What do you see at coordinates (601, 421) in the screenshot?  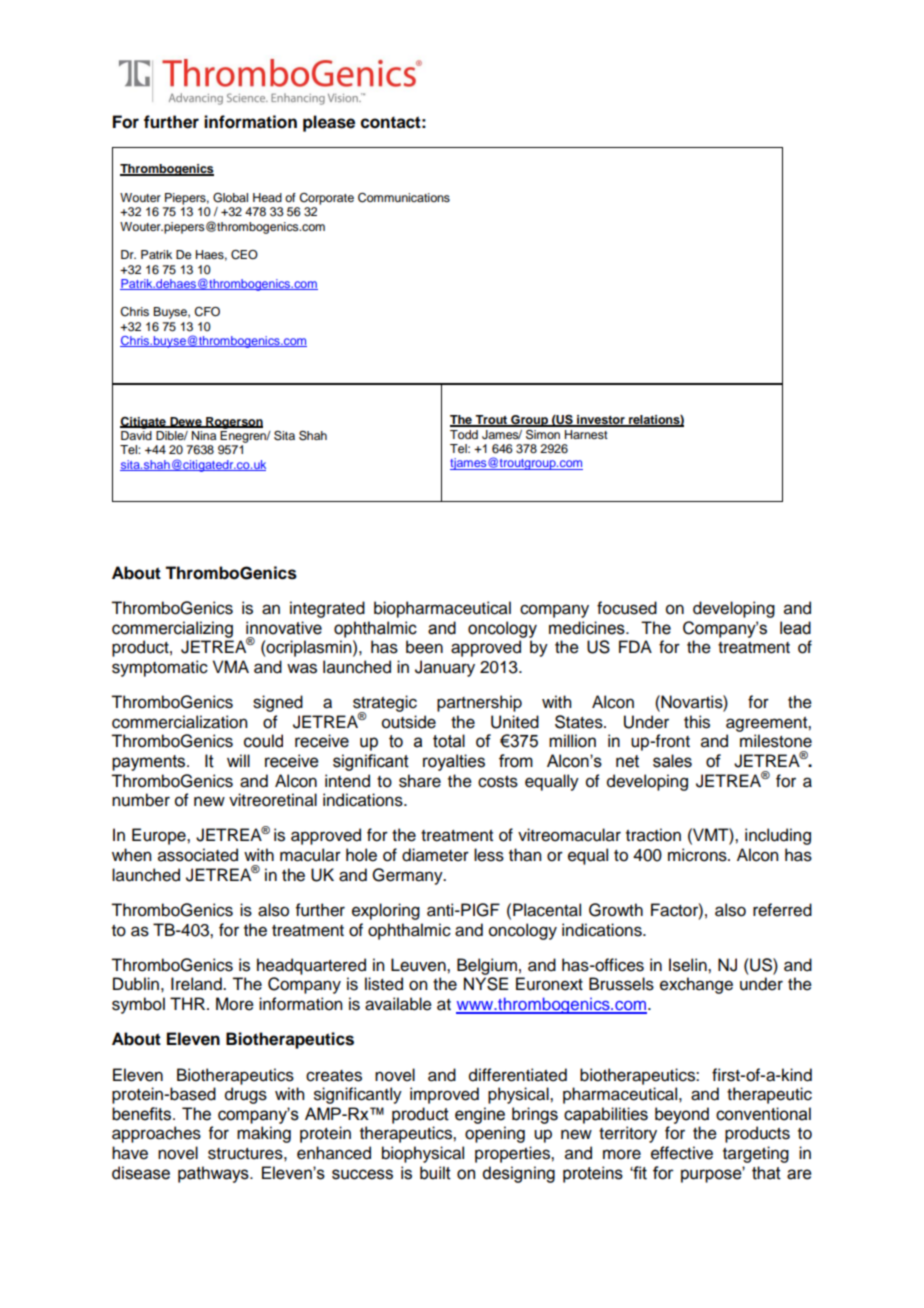 I see `investor` at bounding box center [601, 421].
